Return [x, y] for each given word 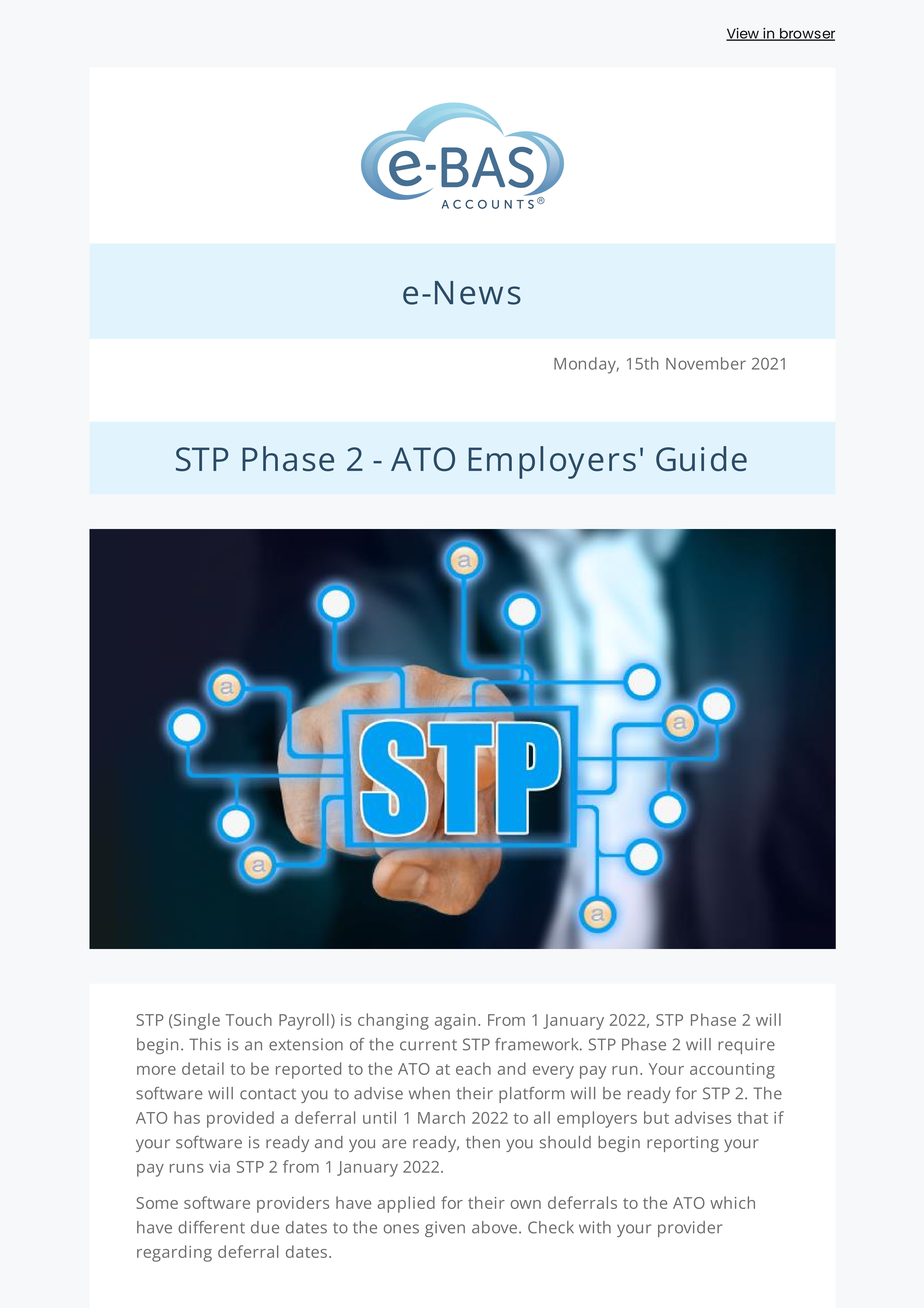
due [265, 1227]
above [494, 1227]
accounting [732, 1071]
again [455, 1022]
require [746, 1046]
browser [806, 34]
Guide [701, 458]
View [743, 34]
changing [393, 1021]
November [706, 363]
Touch [249, 1019]
